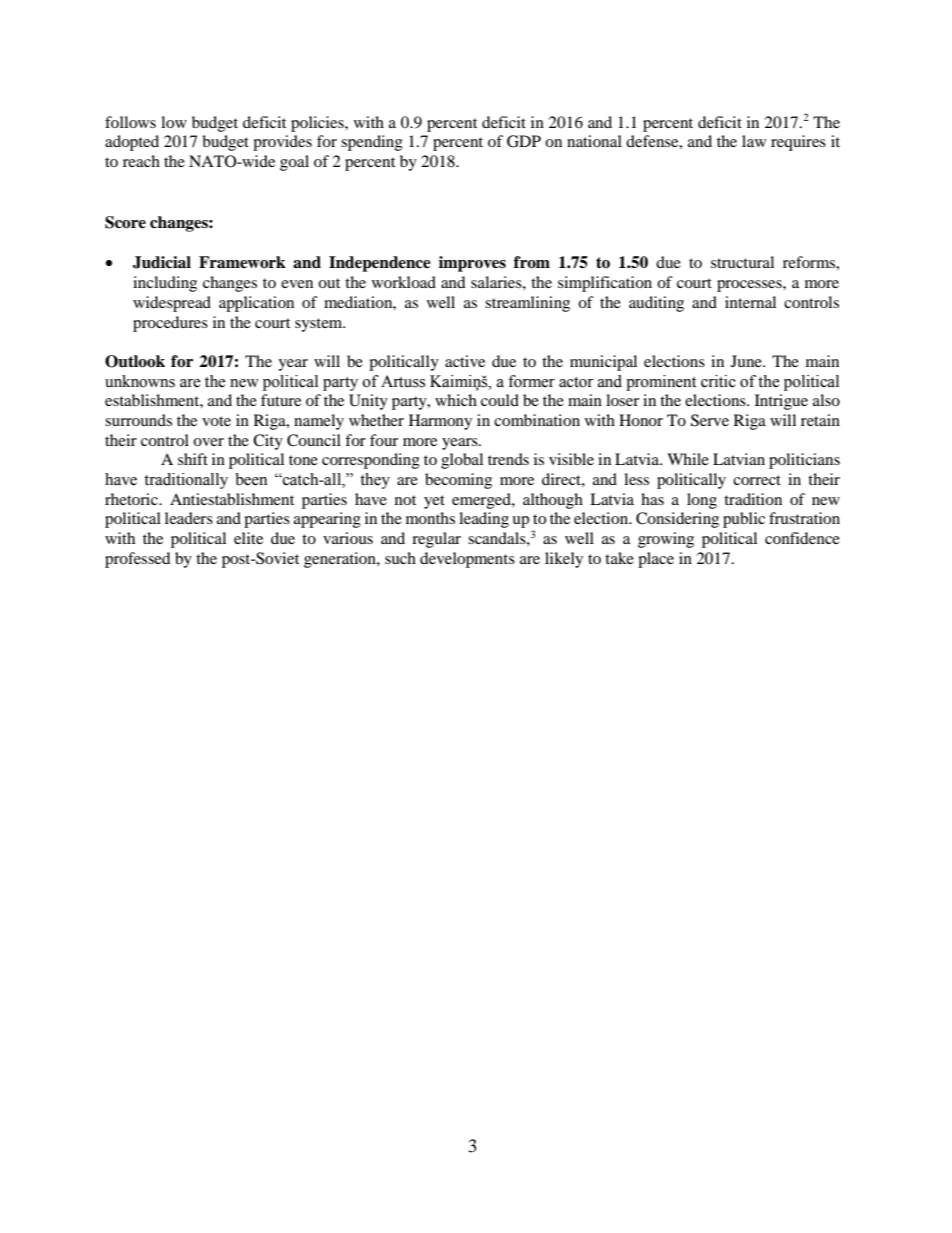  I want to click on which, so click(456, 400).
